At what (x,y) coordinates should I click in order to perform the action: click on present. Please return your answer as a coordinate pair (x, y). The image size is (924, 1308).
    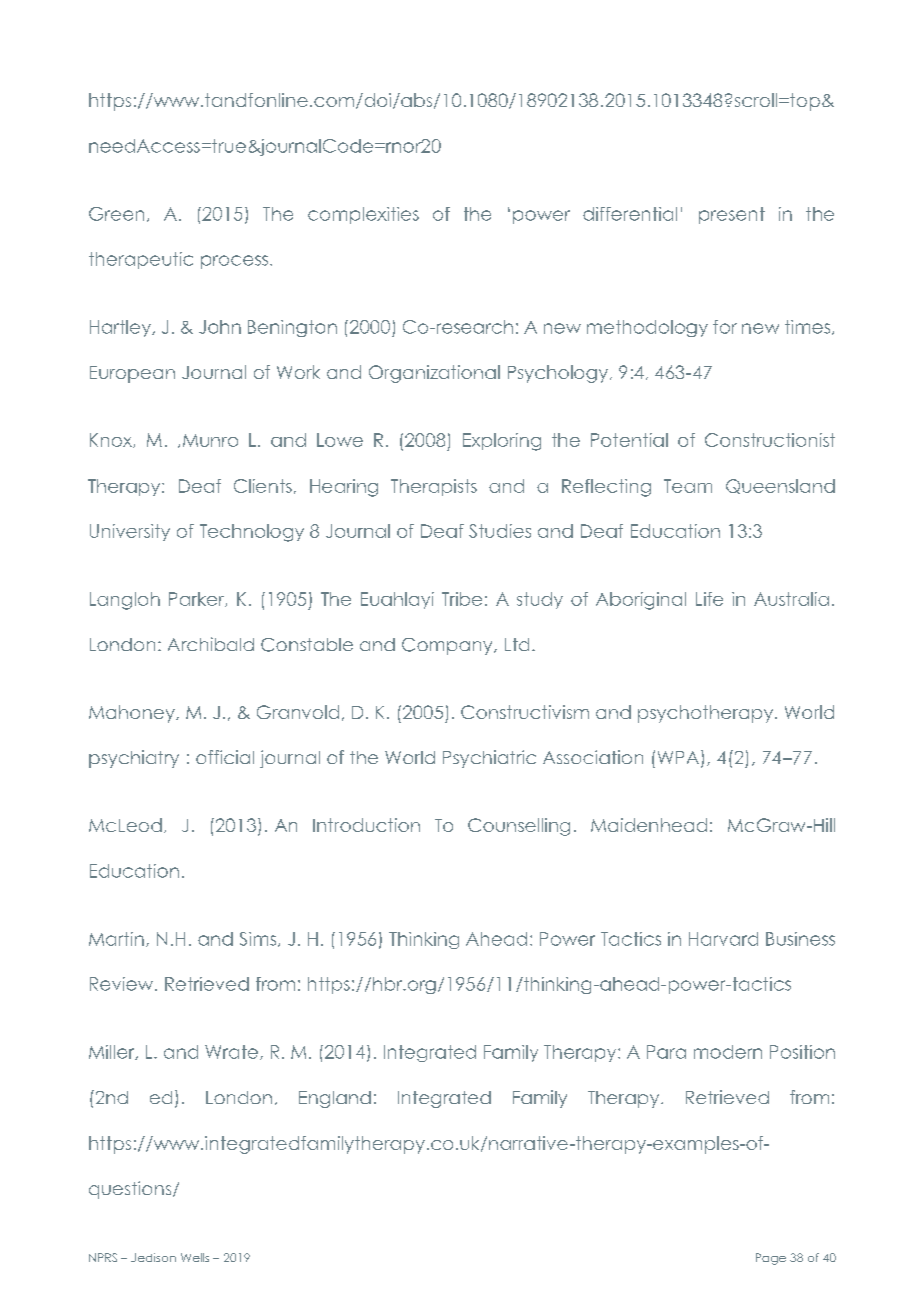
    Looking at the image, I should click on (732, 215).
